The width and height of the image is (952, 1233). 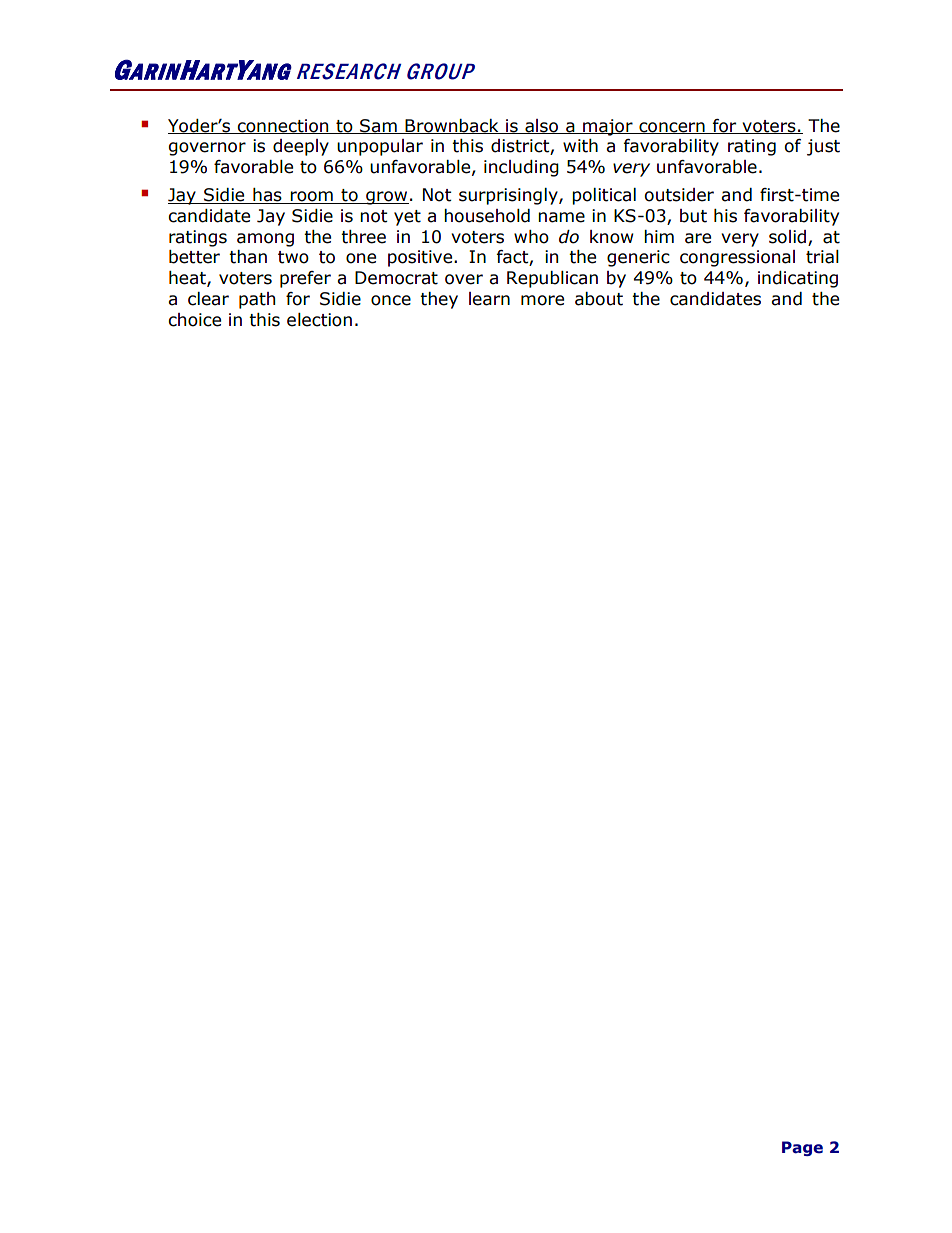 What do you see at coordinates (823, 147) in the image?
I see `just` at bounding box center [823, 147].
